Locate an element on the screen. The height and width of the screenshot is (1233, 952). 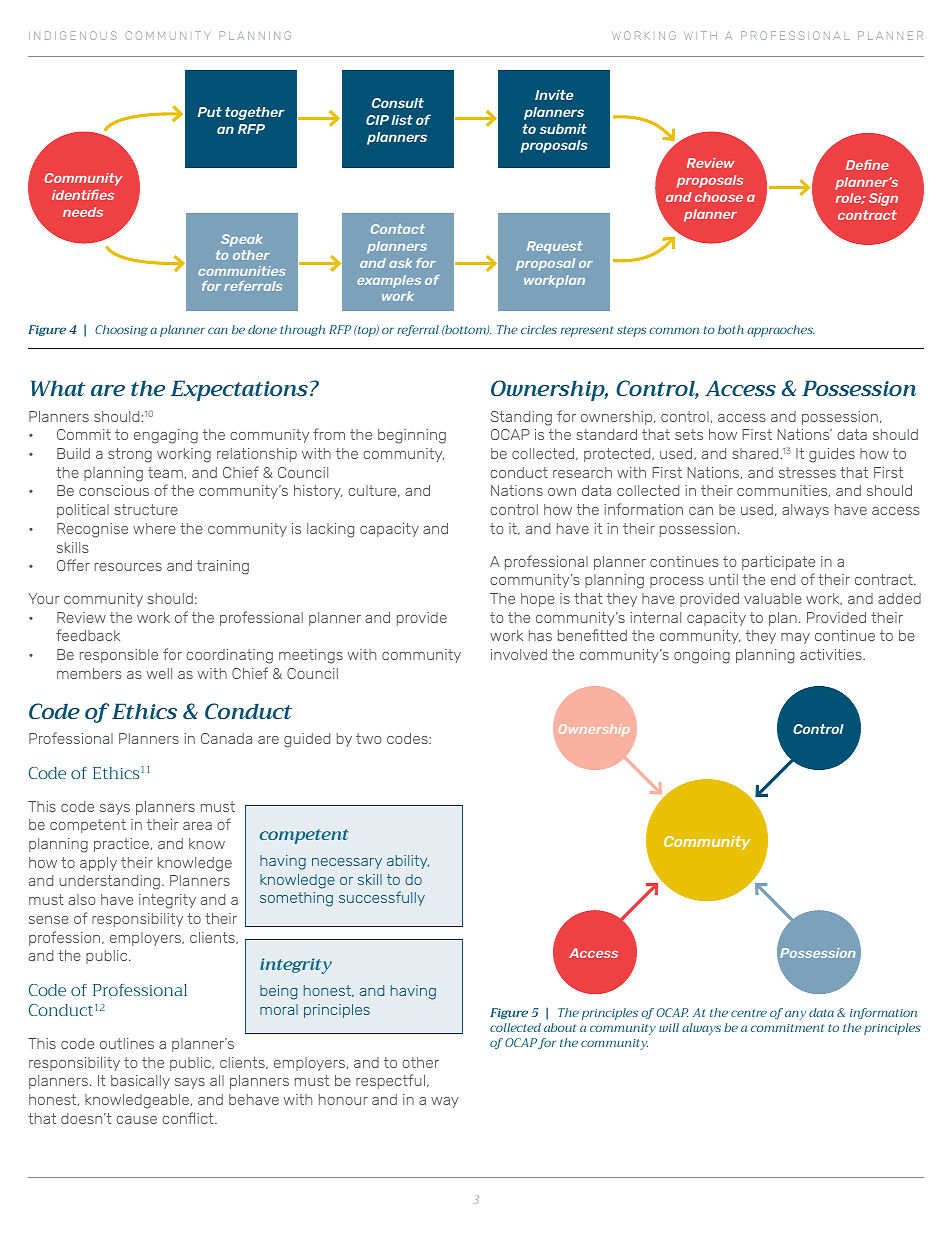
Choosing is located at coordinates (121, 330).
